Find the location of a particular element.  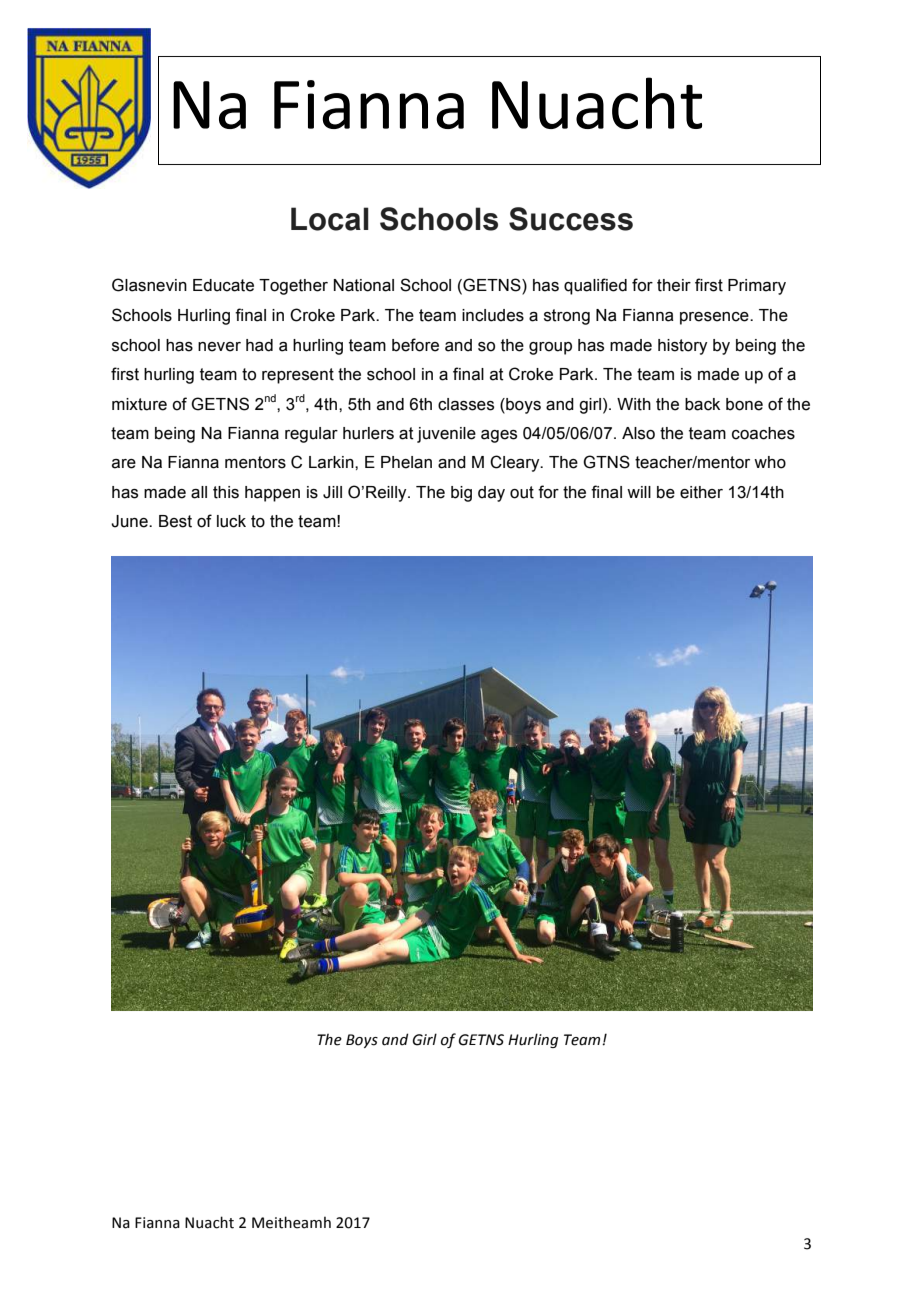

big is located at coordinates (461, 494).
